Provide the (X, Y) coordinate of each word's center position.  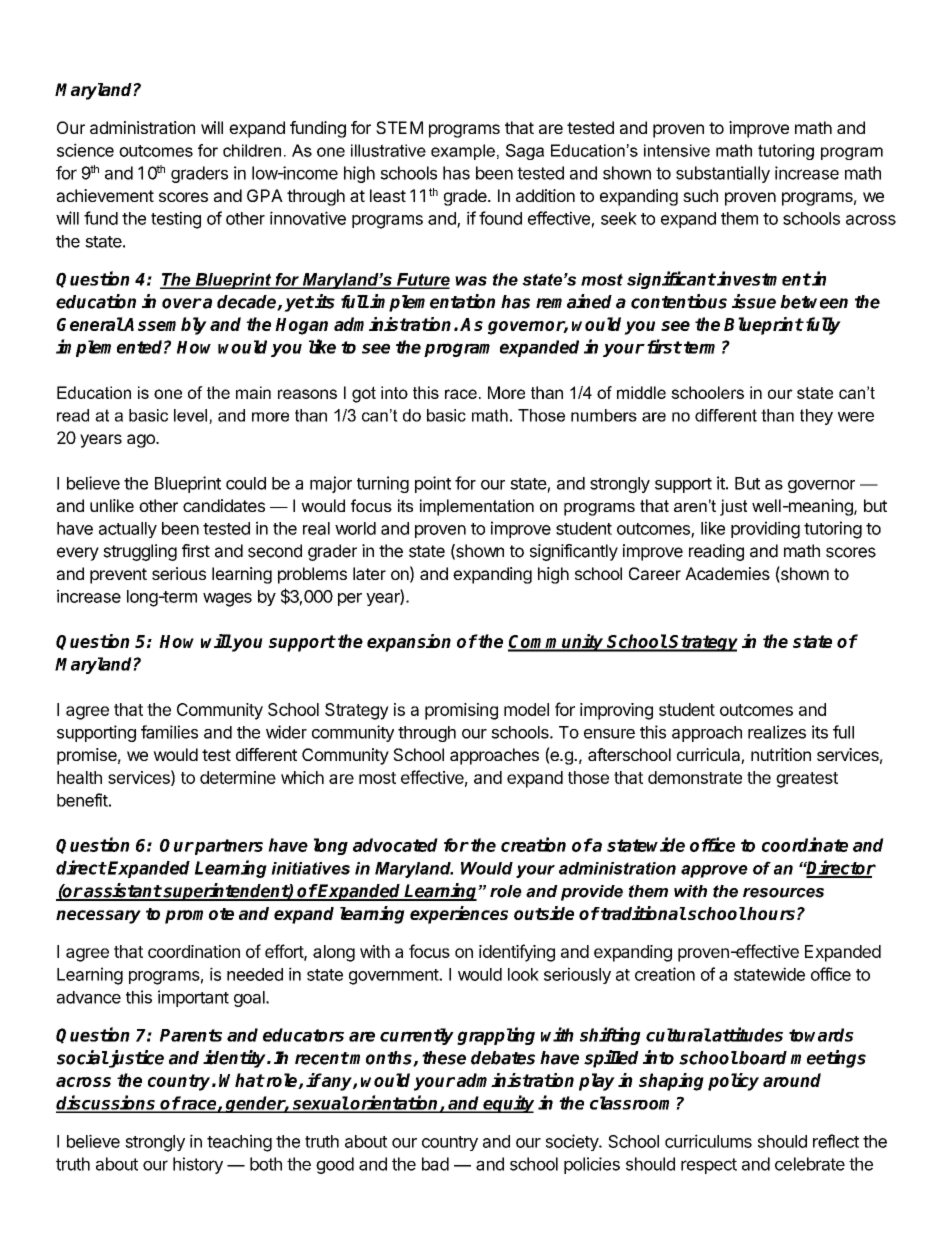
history (198, 1165)
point (433, 484)
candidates (224, 505)
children (252, 150)
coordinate (805, 844)
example (463, 152)
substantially (723, 174)
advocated (395, 845)
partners (228, 847)
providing (765, 530)
